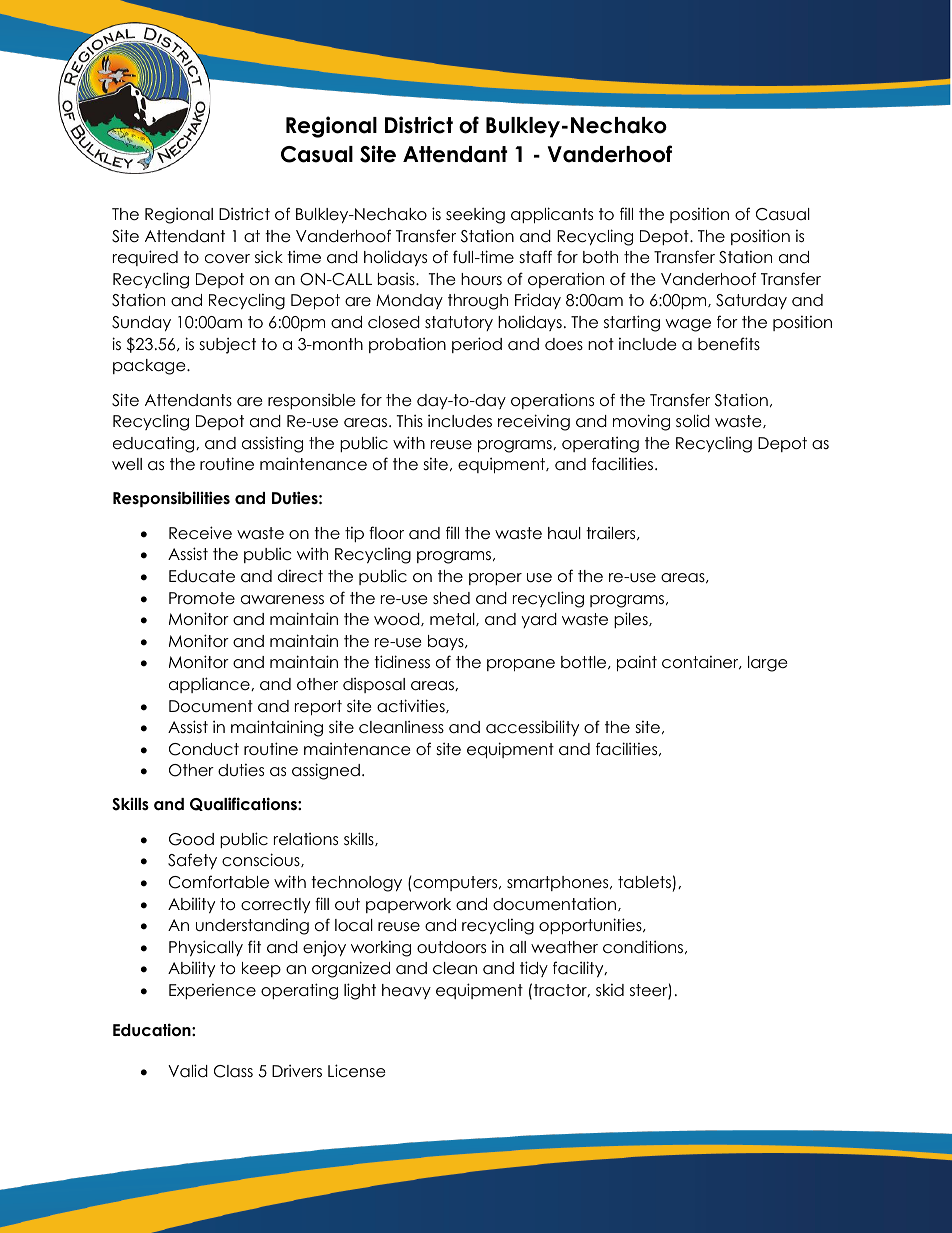 The image size is (952, 1233). I want to click on skid, so click(610, 990).
